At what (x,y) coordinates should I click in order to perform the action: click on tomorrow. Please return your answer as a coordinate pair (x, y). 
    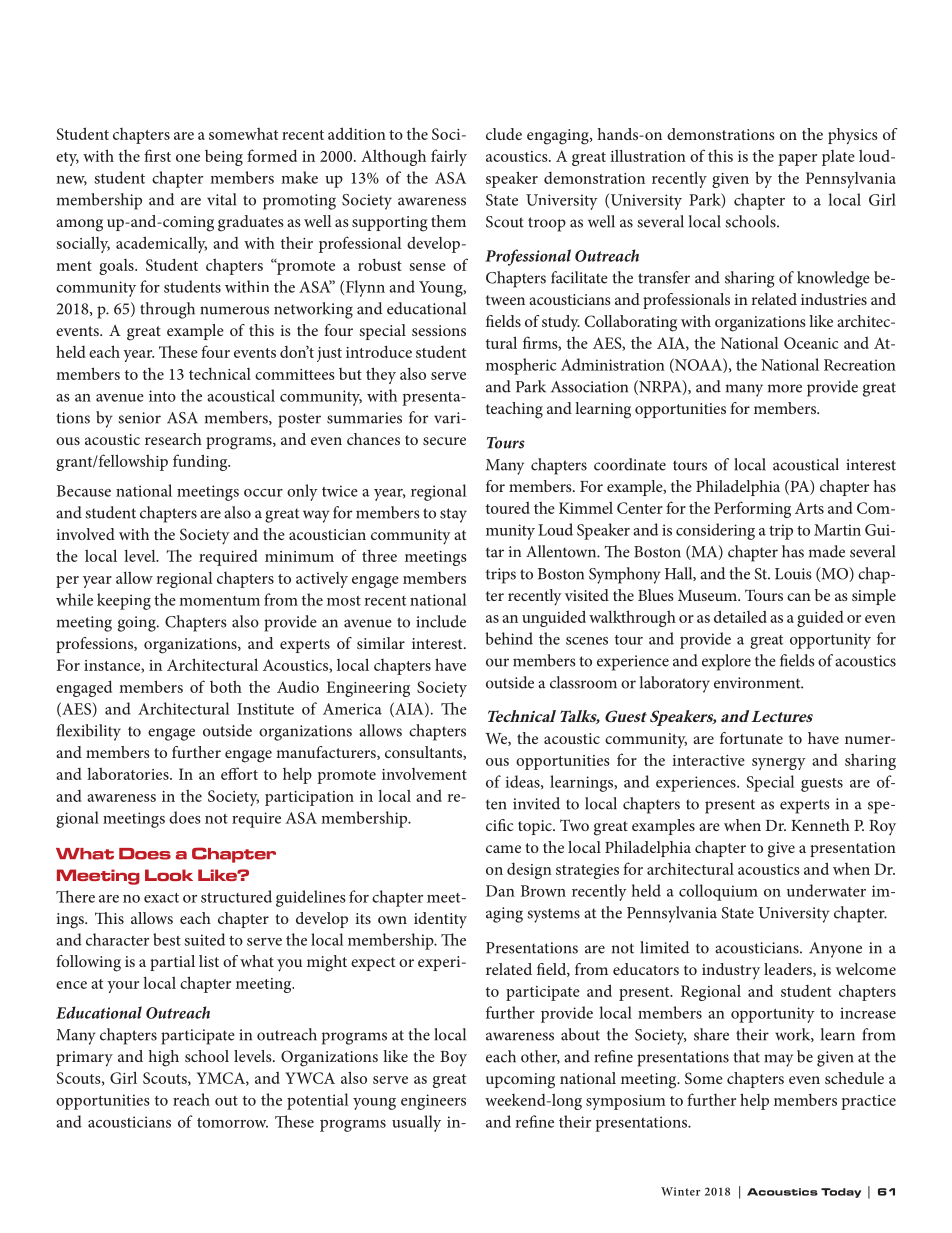
    Looking at the image, I should click on (232, 1123).
